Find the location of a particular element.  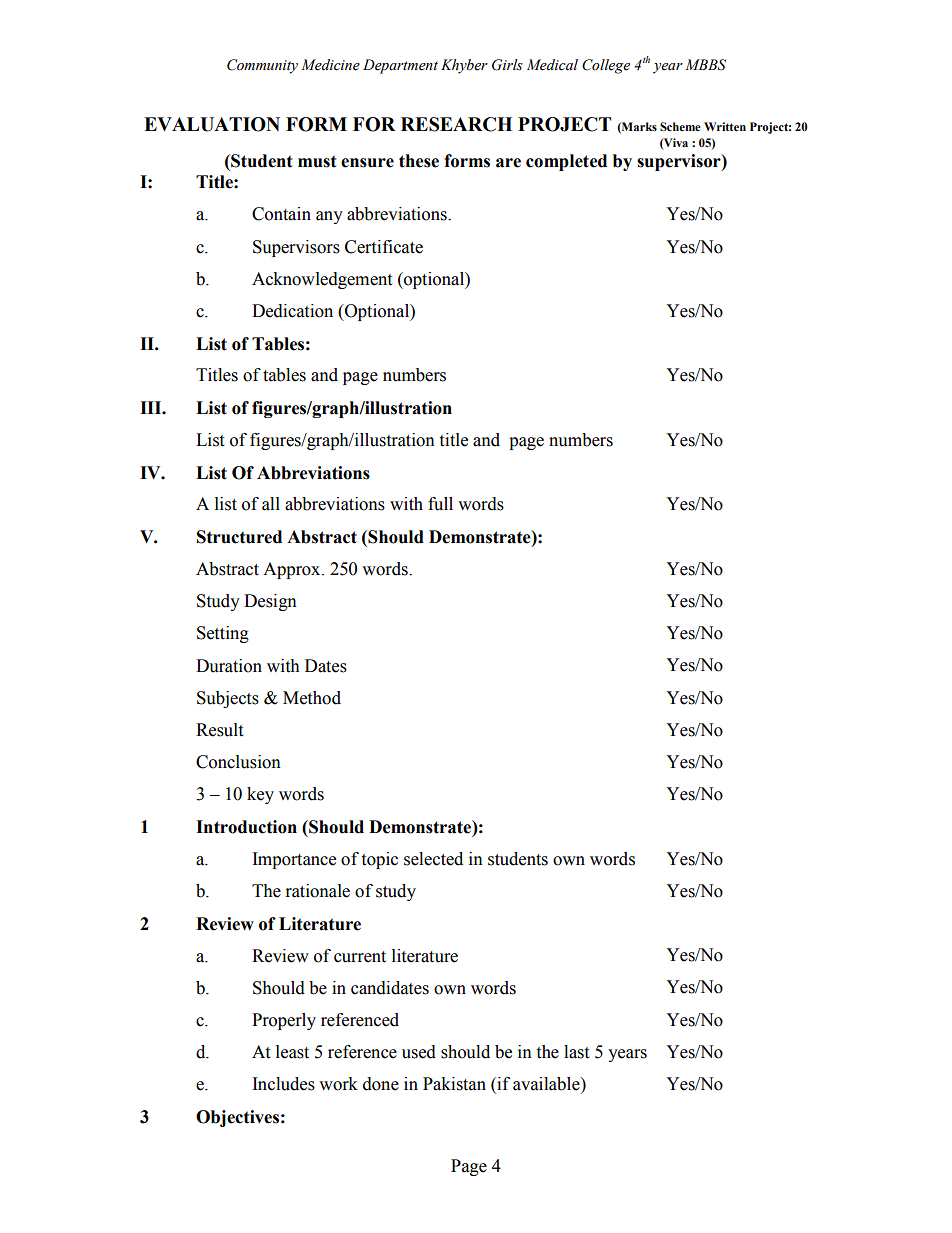

Community is located at coordinates (262, 66).
